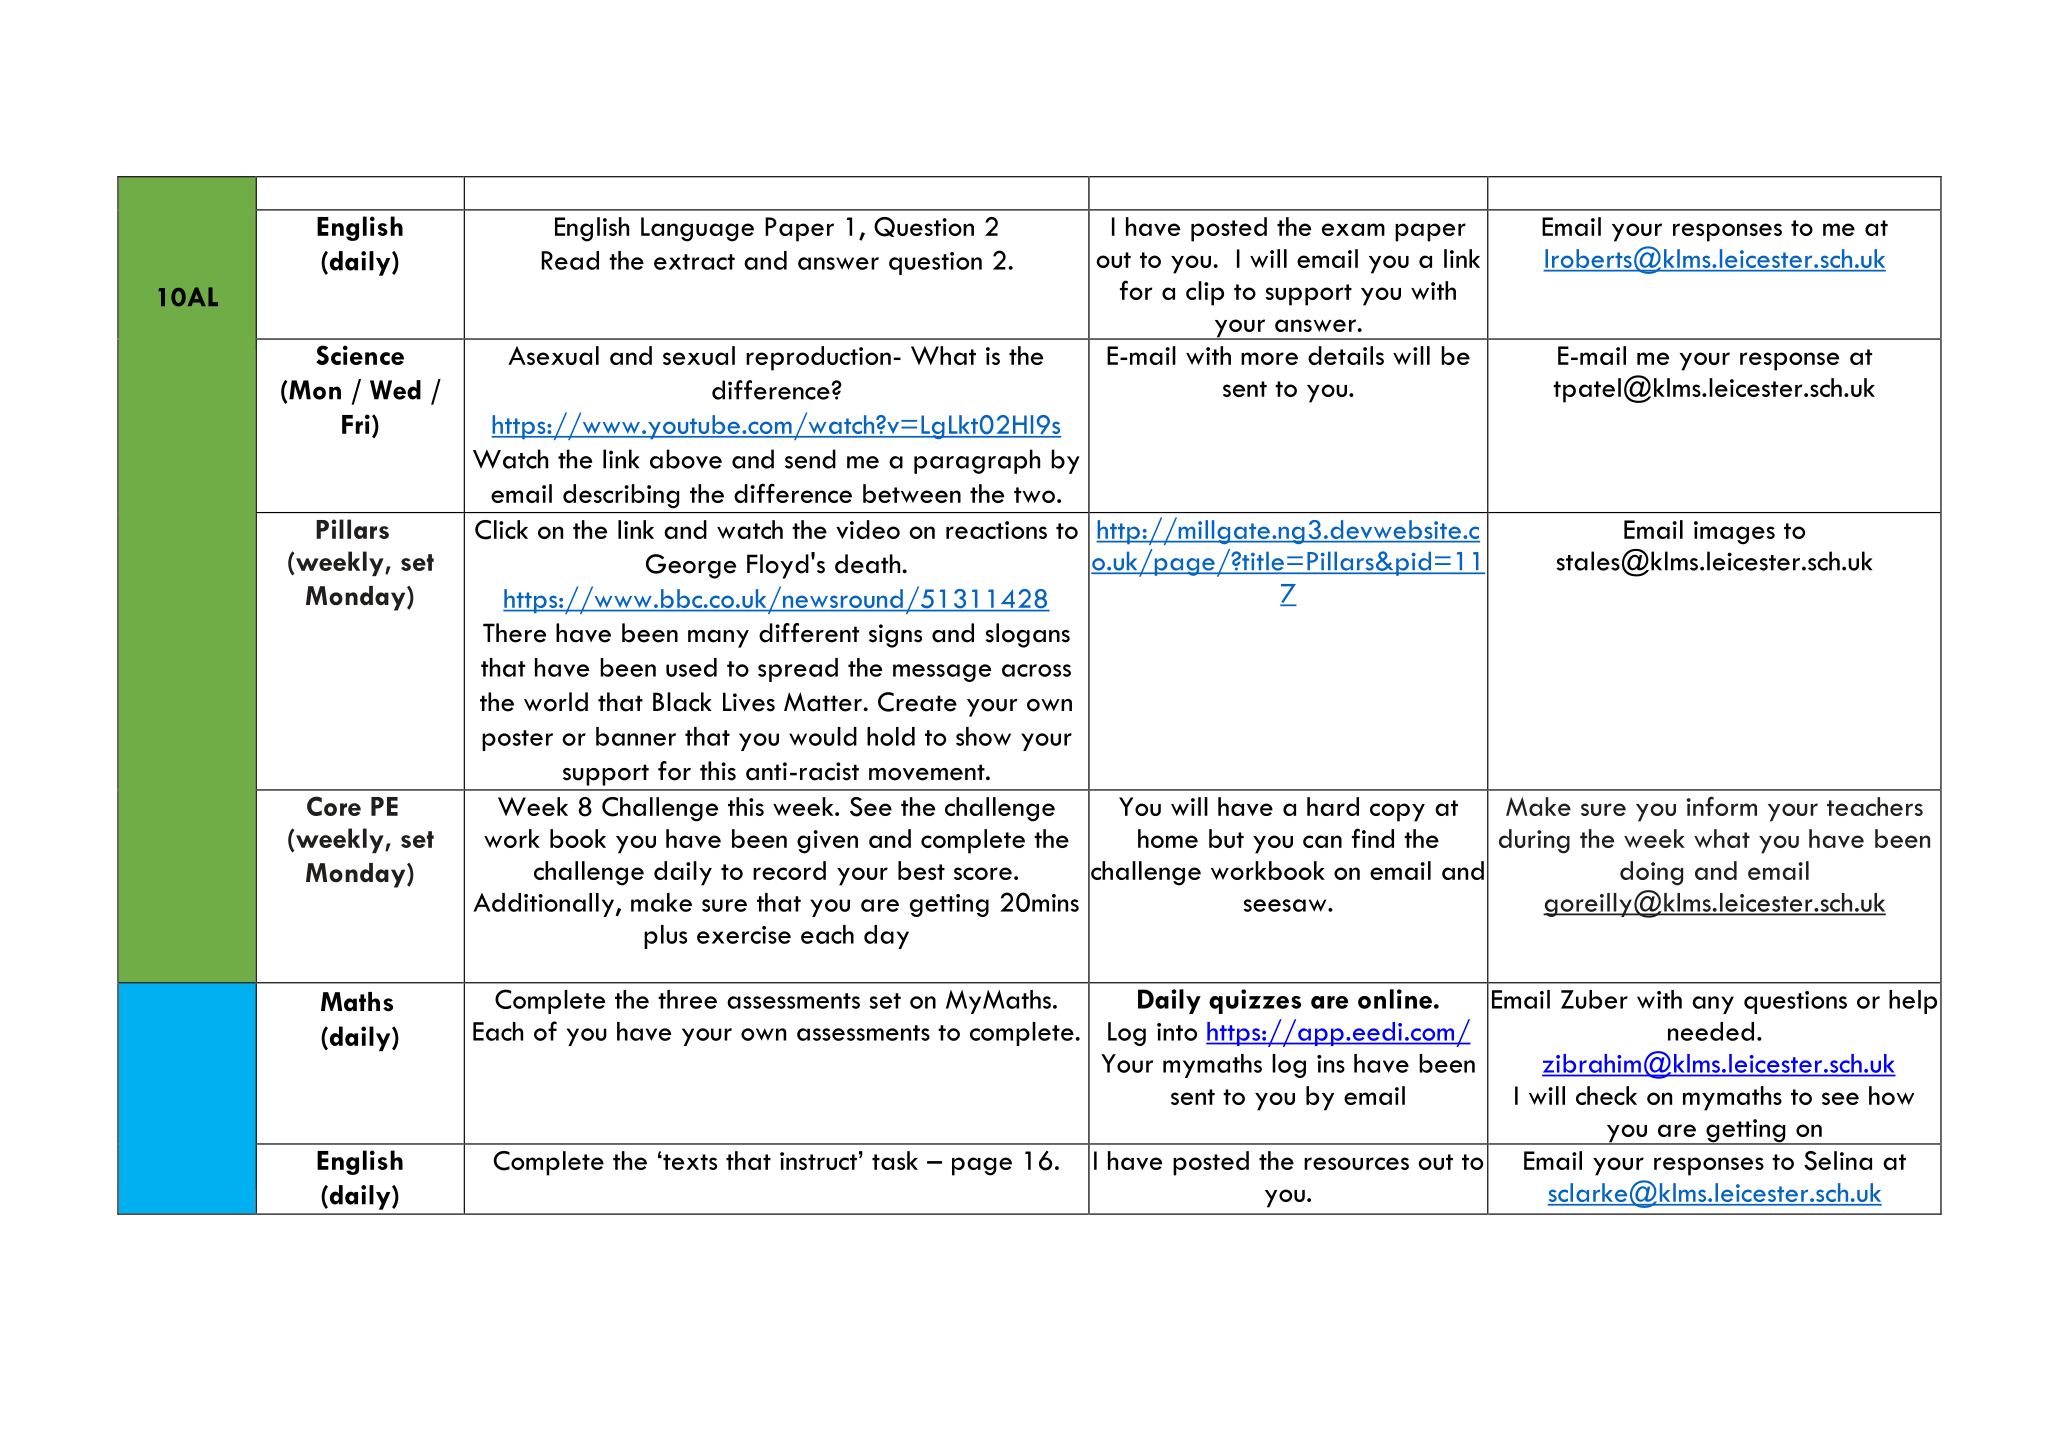 This screenshot has width=2059, height=1456. Describe the element at coordinates (1838, 1161) in the screenshot. I see `Selina` at that location.
